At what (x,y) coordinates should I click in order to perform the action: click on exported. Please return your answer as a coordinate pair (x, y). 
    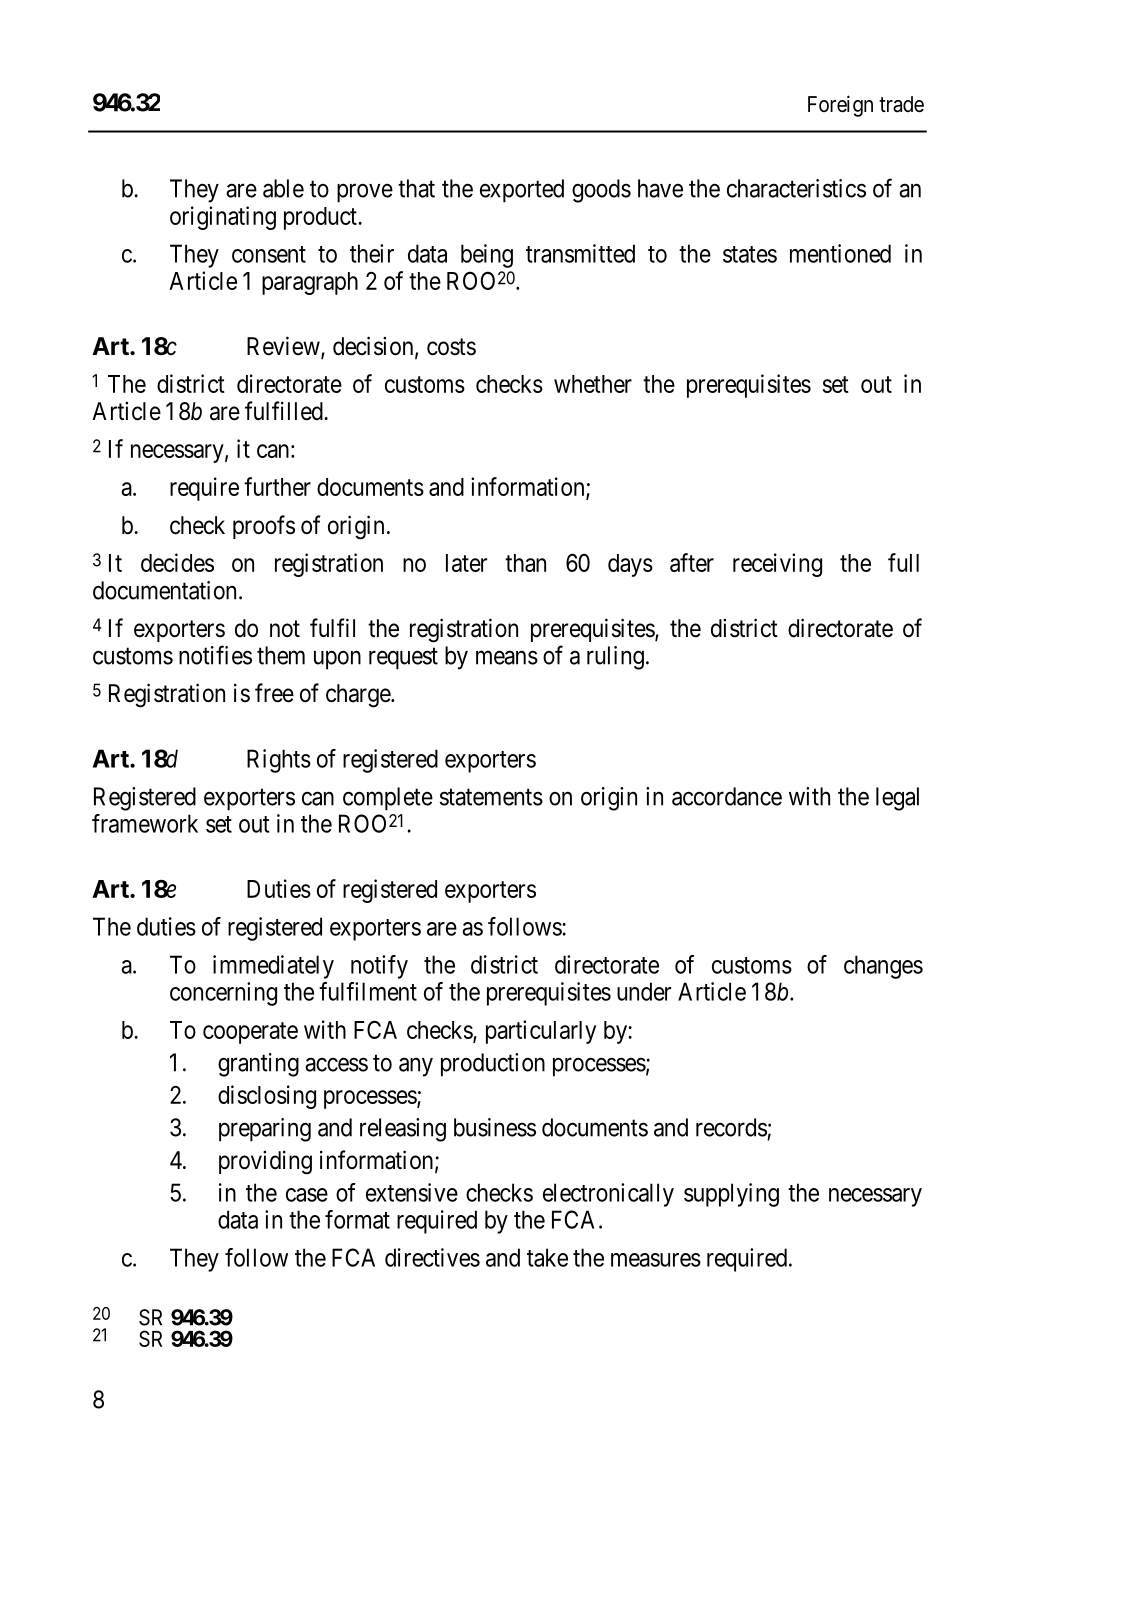
    Looking at the image, I should click on (522, 191).
